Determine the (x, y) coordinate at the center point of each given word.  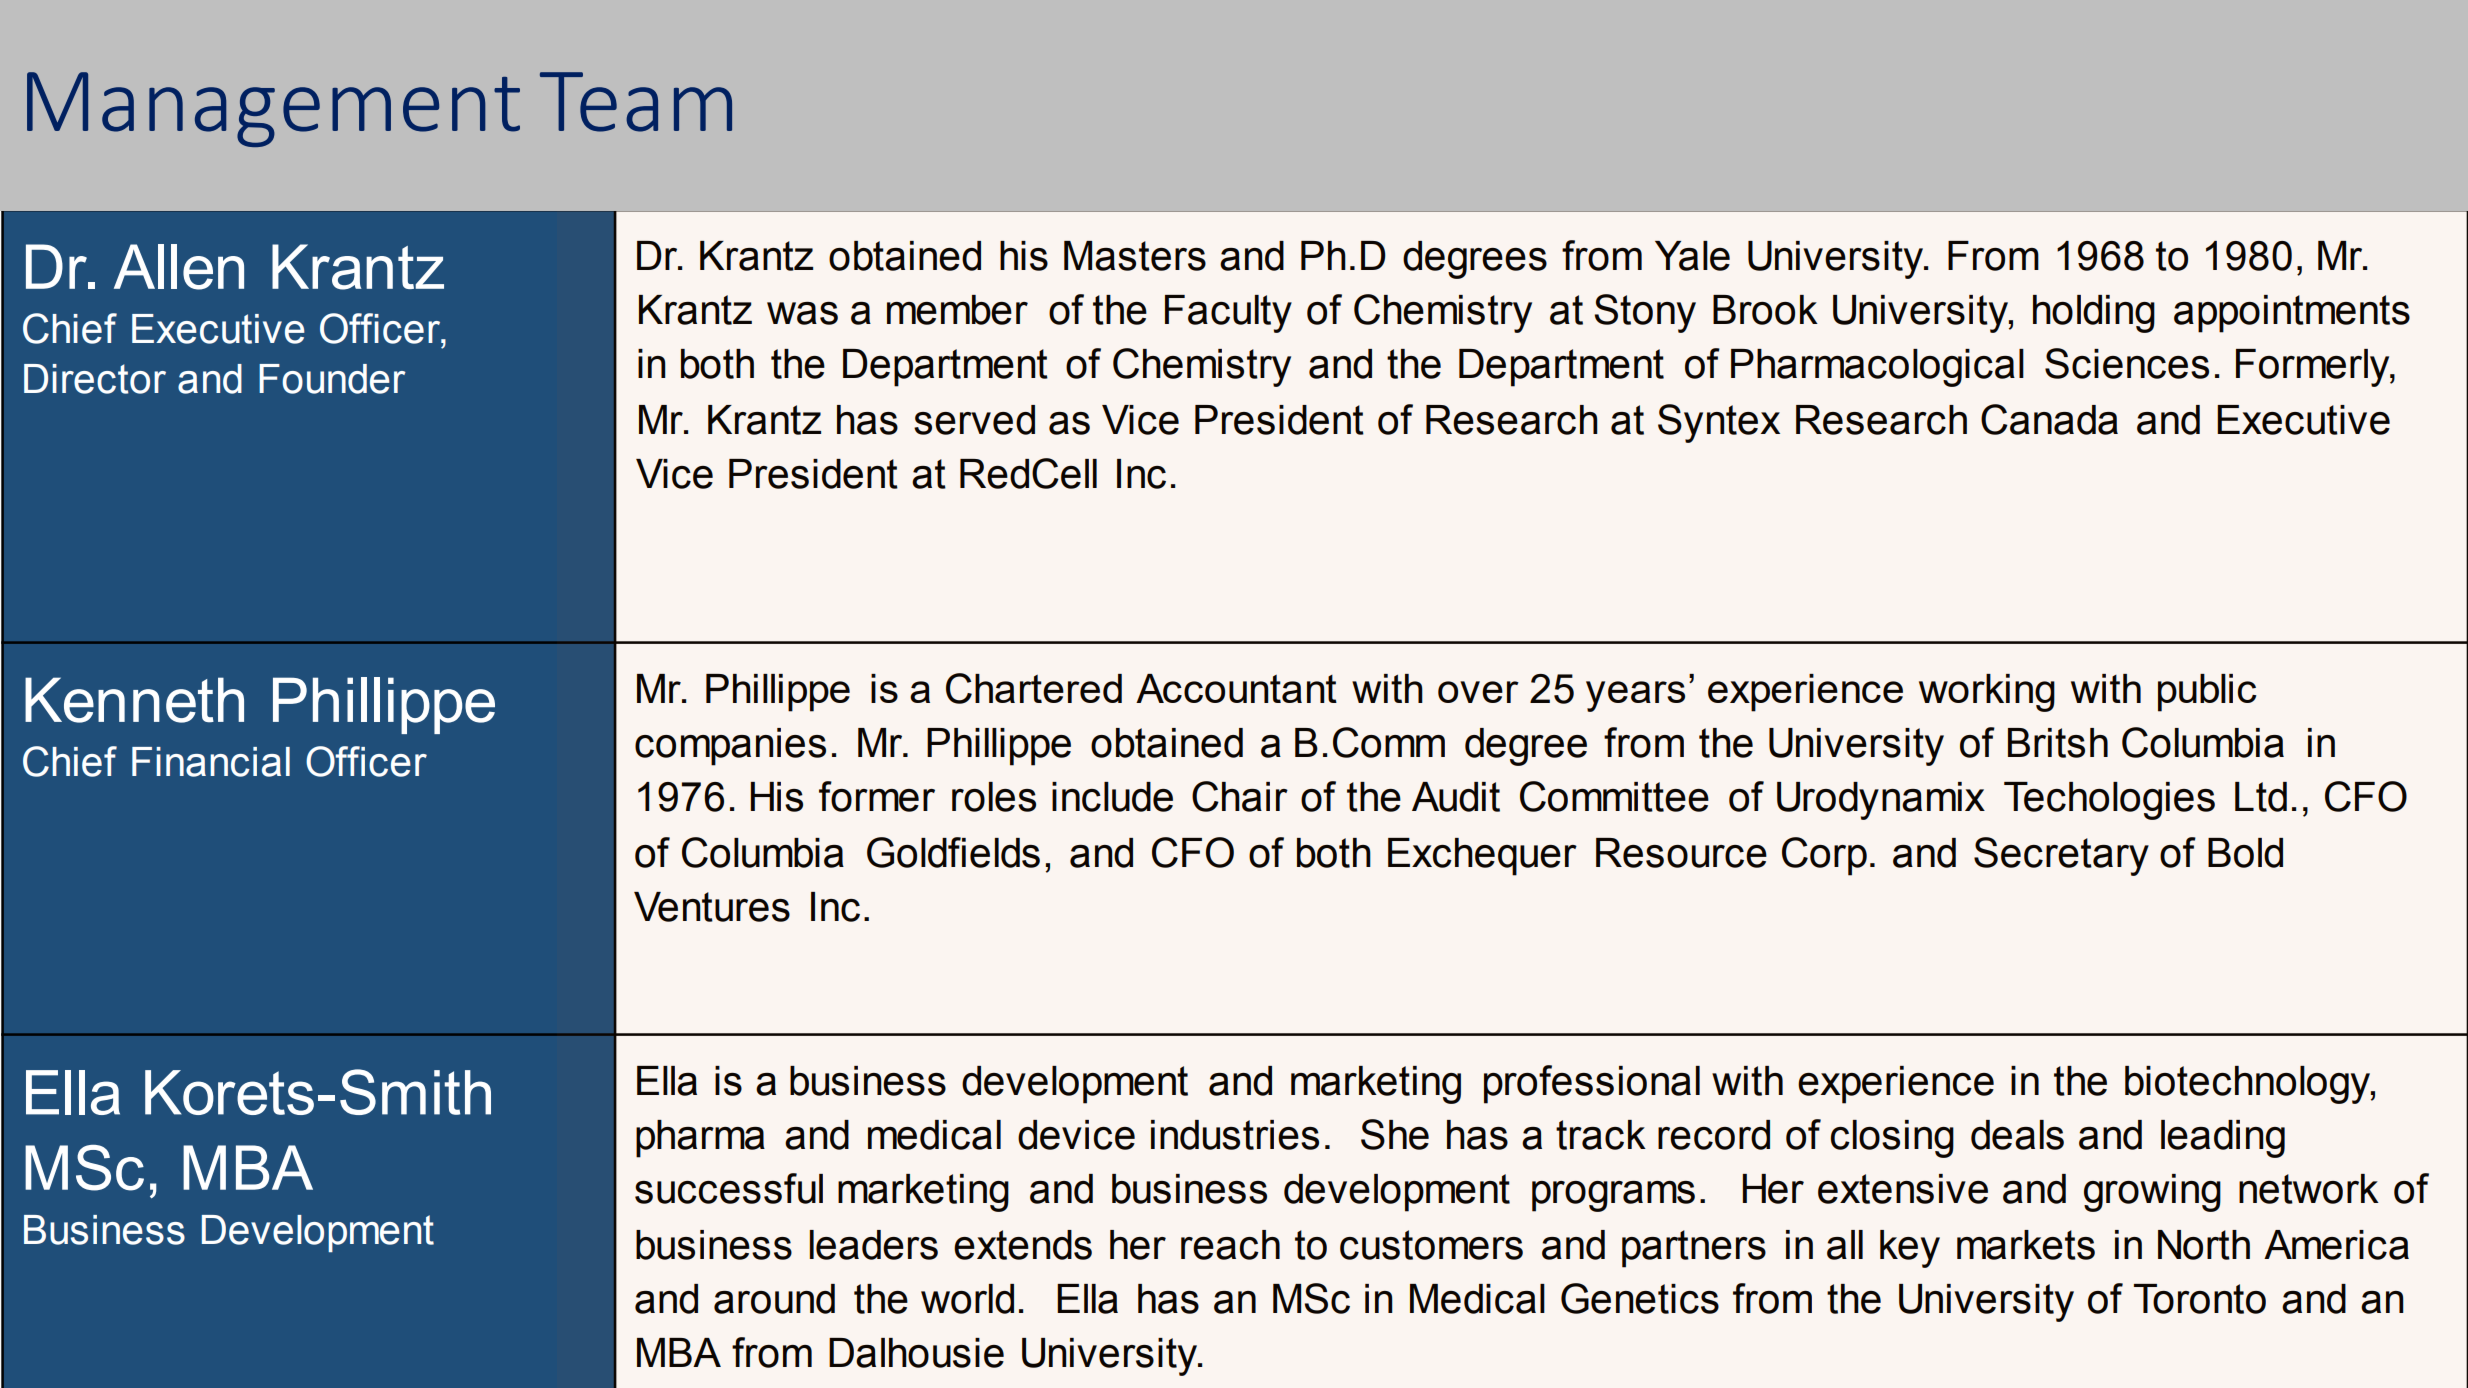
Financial (211, 762)
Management (273, 109)
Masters (1135, 256)
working (1987, 693)
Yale (1692, 256)
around (774, 1299)
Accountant (1236, 688)
